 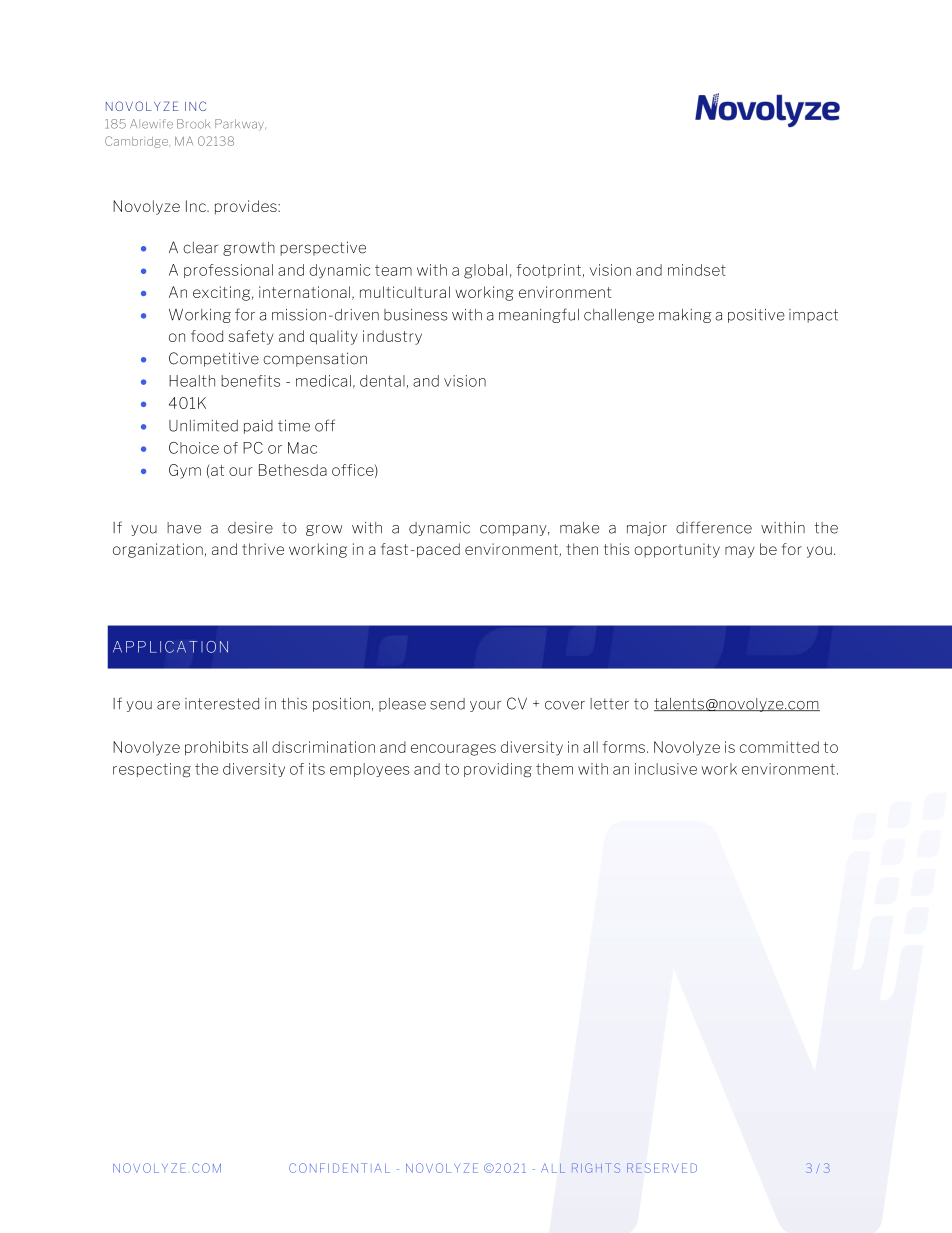 I want to click on your, so click(x=485, y=706).
